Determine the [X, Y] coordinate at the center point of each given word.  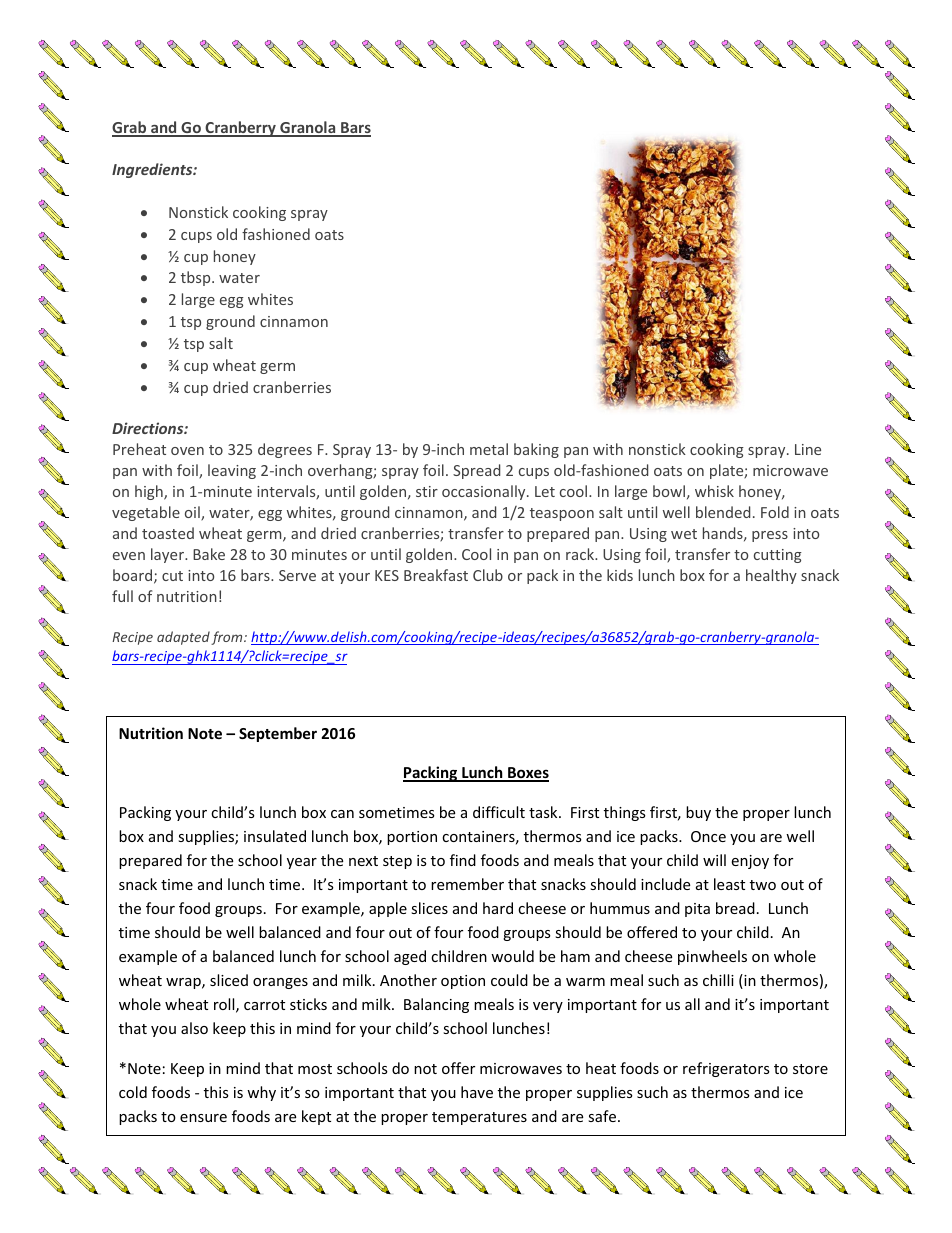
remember [467, 884]
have [477, 1092]
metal [489, 449]
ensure [203, 1118]
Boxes [527, 774]
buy [698, 813]
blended [723, 512]
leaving [232, 471]
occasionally [485, 492]
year [302, 863]
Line [808, 449]
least [729, 884]
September [278, 734]
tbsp [197, 278]
